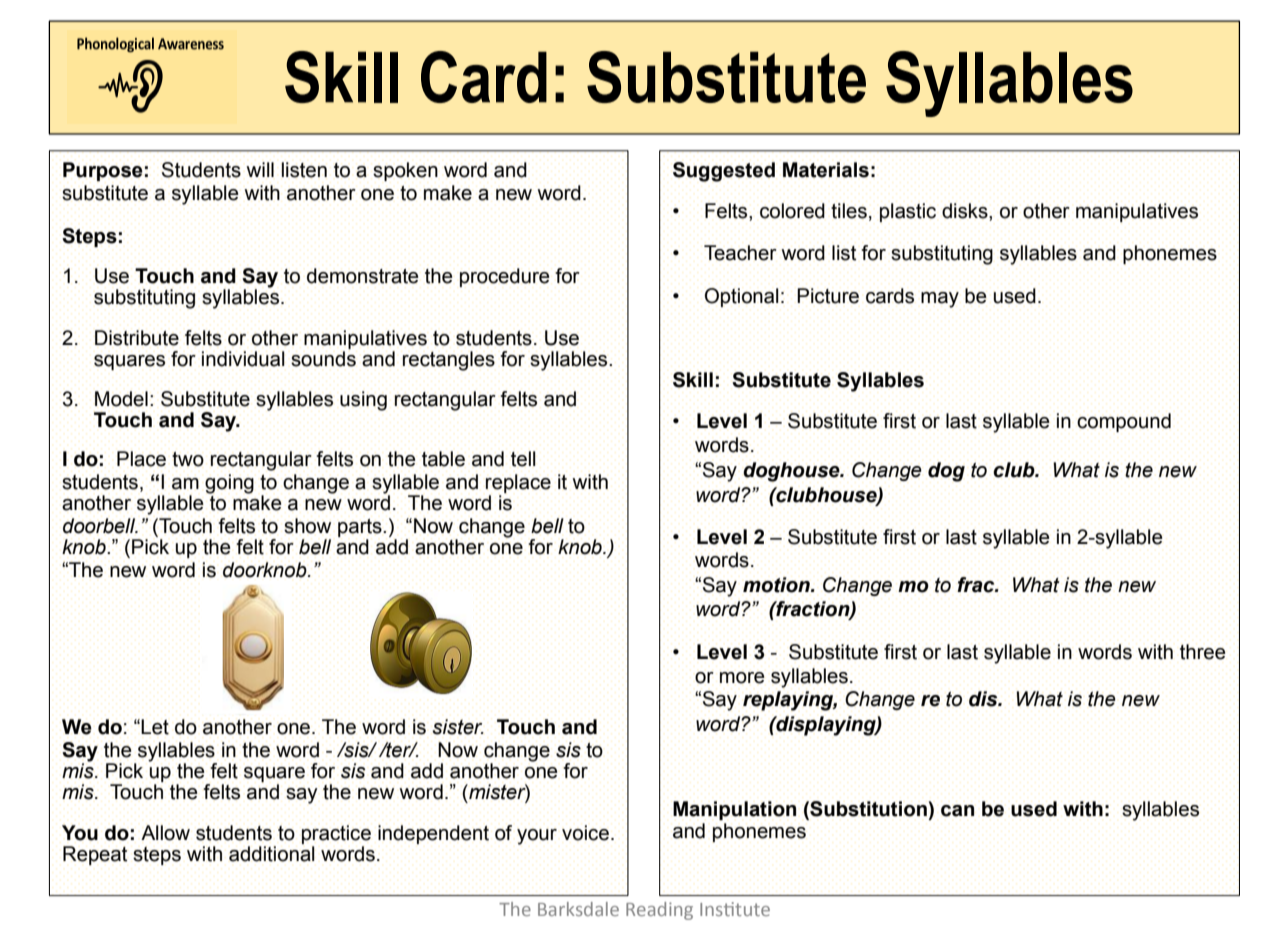  What do you see at coordinates (307, 526) in the document?
I see `show` at bounding box center [307, 526].
